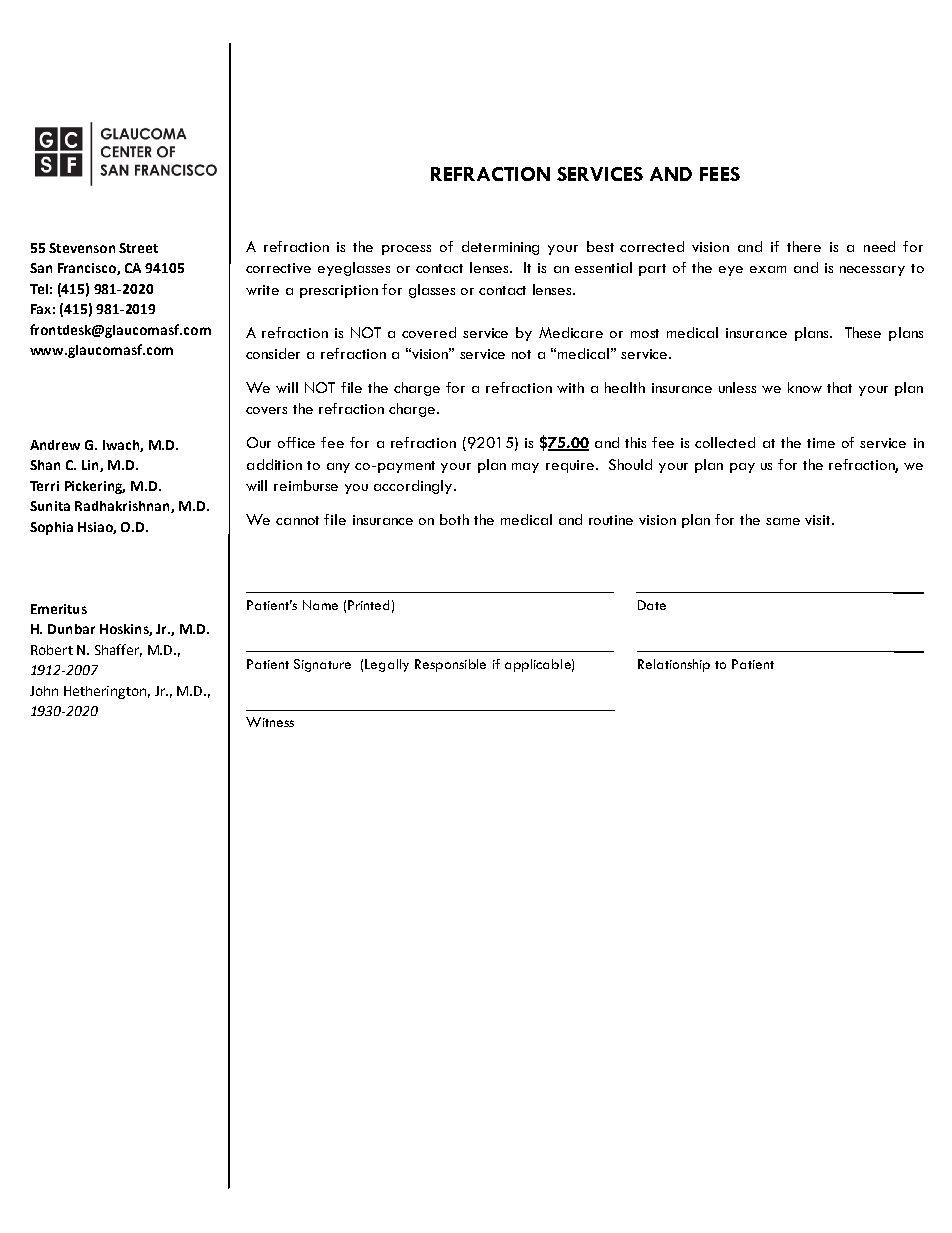  Describe the element at coordinates (450, 665) in the screenshot. I see `Responsible` at that location.
